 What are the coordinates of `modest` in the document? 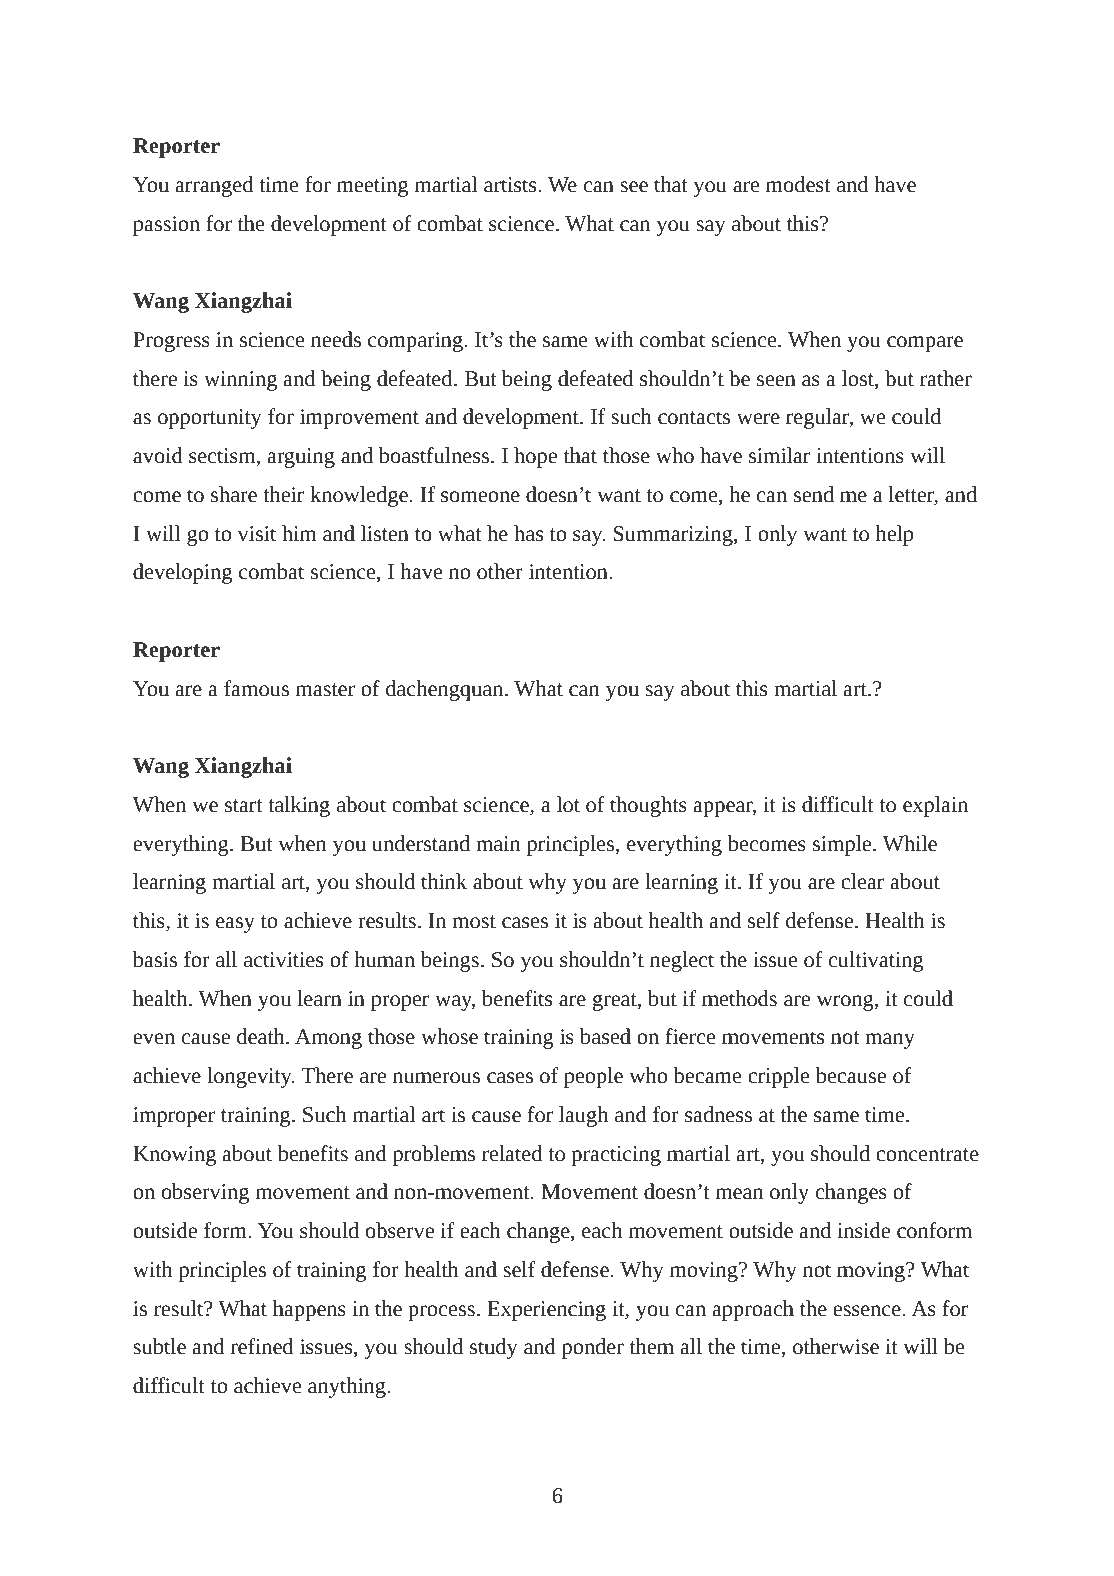 It's located at (798, 184).
